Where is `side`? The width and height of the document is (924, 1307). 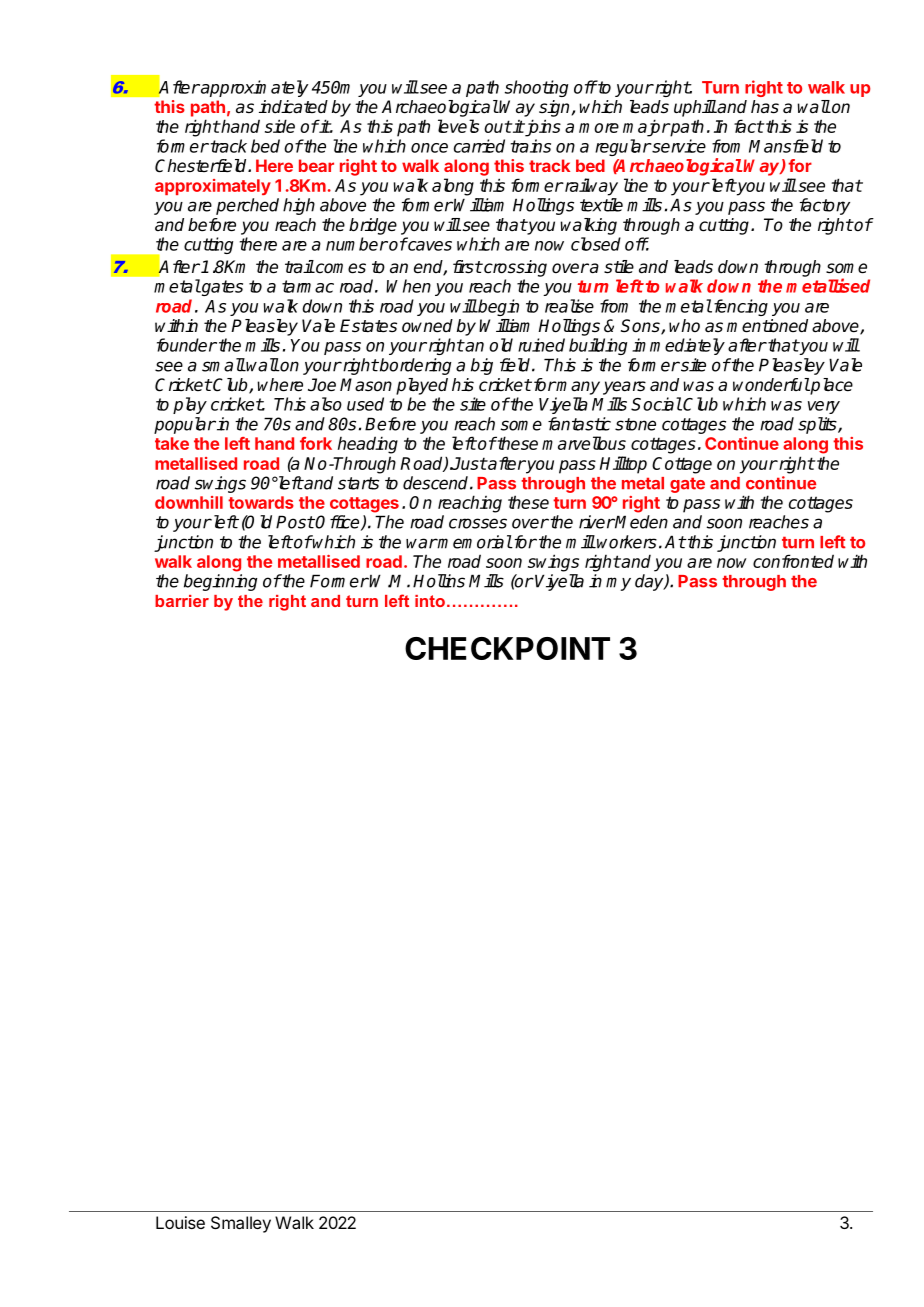 side is located at coordinates (280, 126).
